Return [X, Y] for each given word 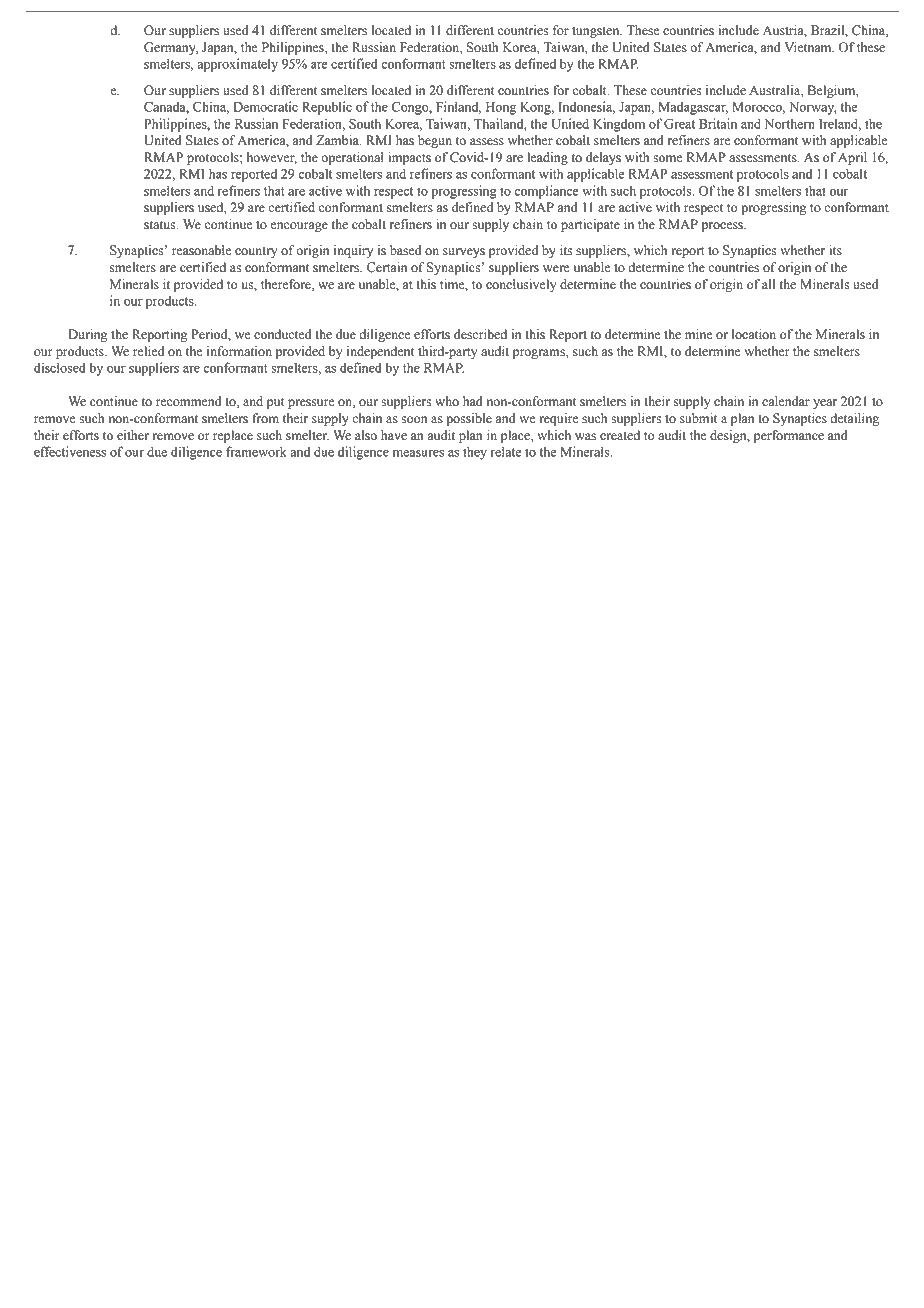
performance [789, 436]
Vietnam [809, 47]
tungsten [597, 32]
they [475, 453]
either [133, 435]
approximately [238, 65]
